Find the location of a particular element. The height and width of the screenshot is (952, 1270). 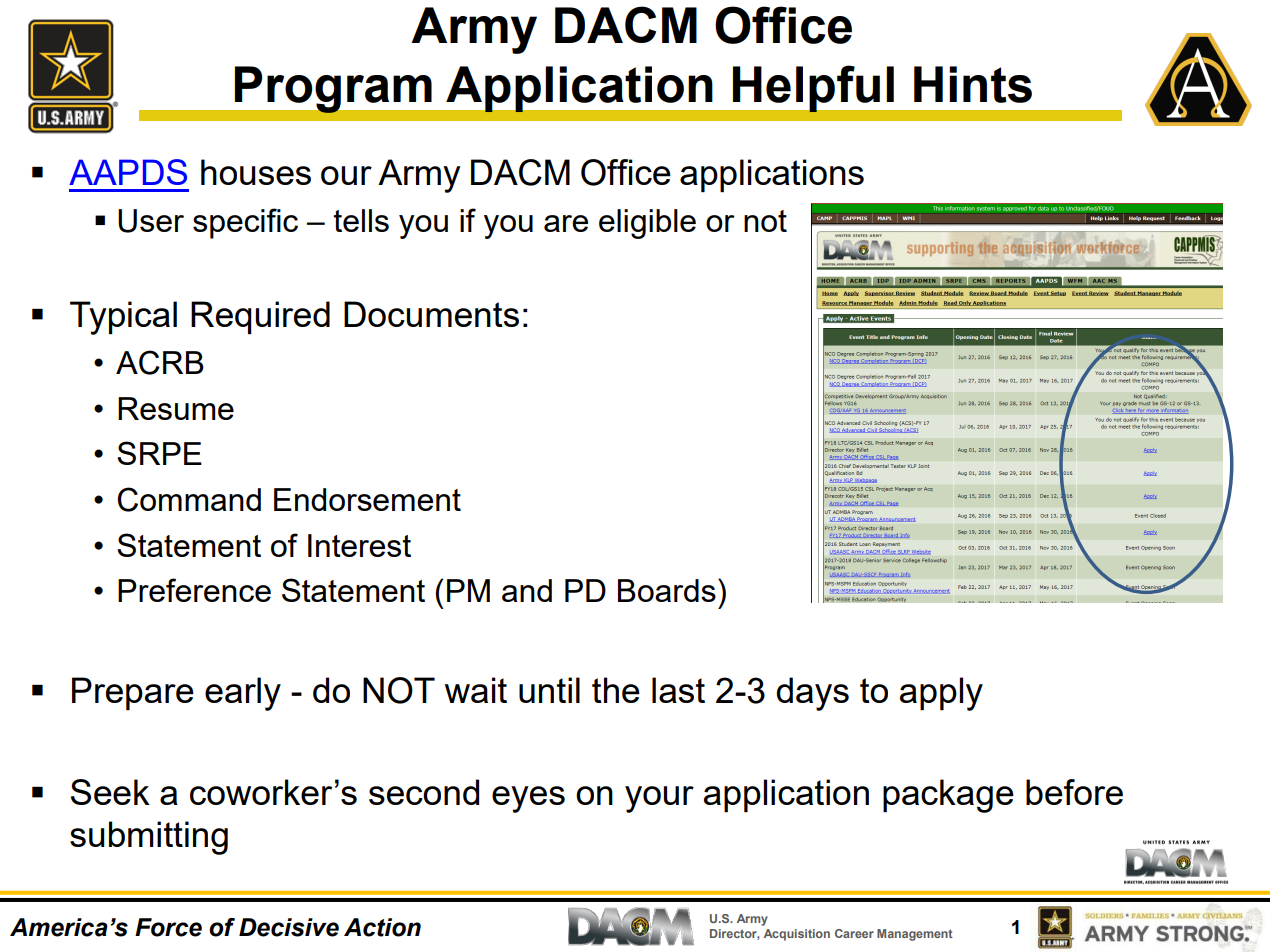

Force is located at coordinates (168, 927).
